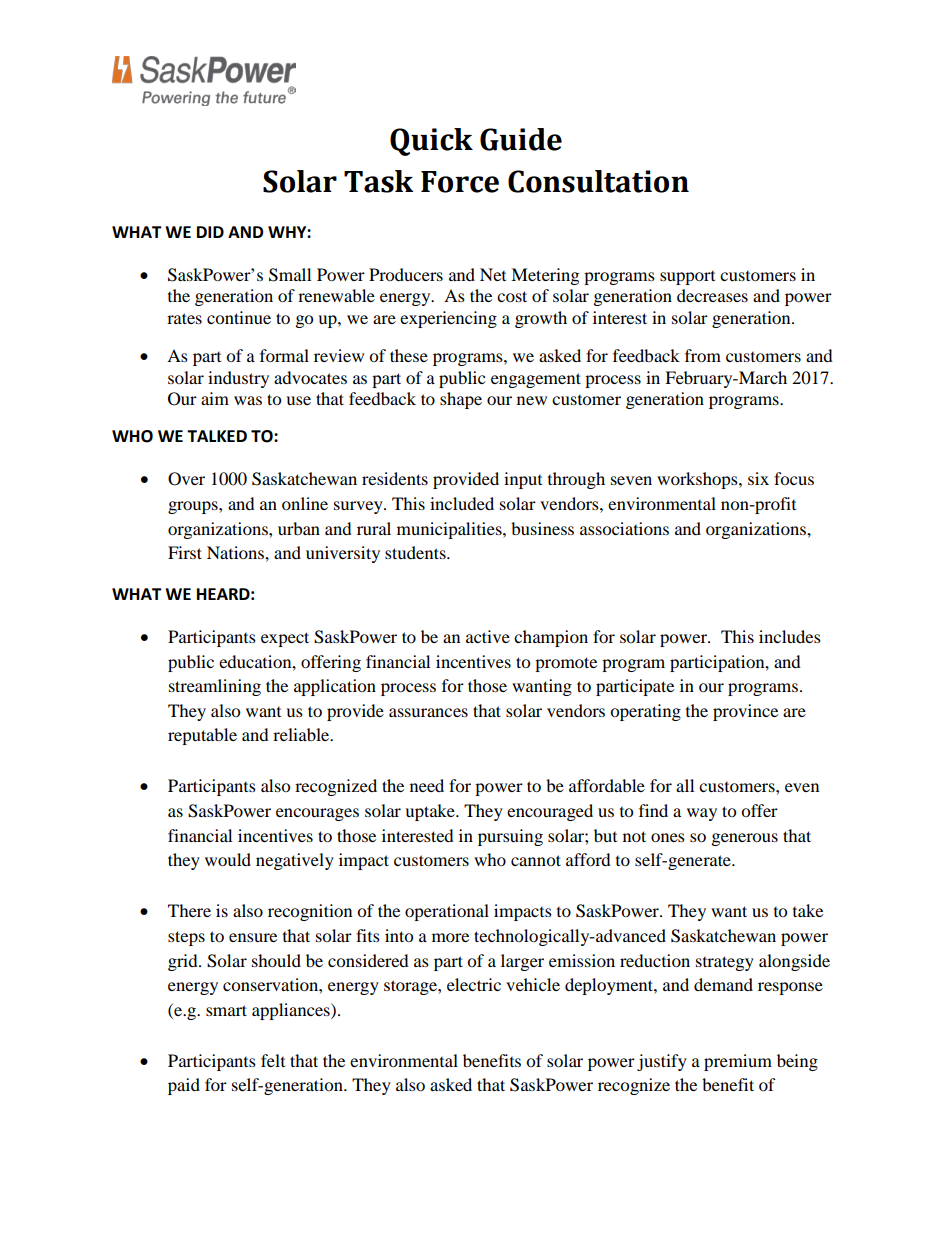 The image size is (952, 1233). I want to click on felt, so click(273, 1060).
